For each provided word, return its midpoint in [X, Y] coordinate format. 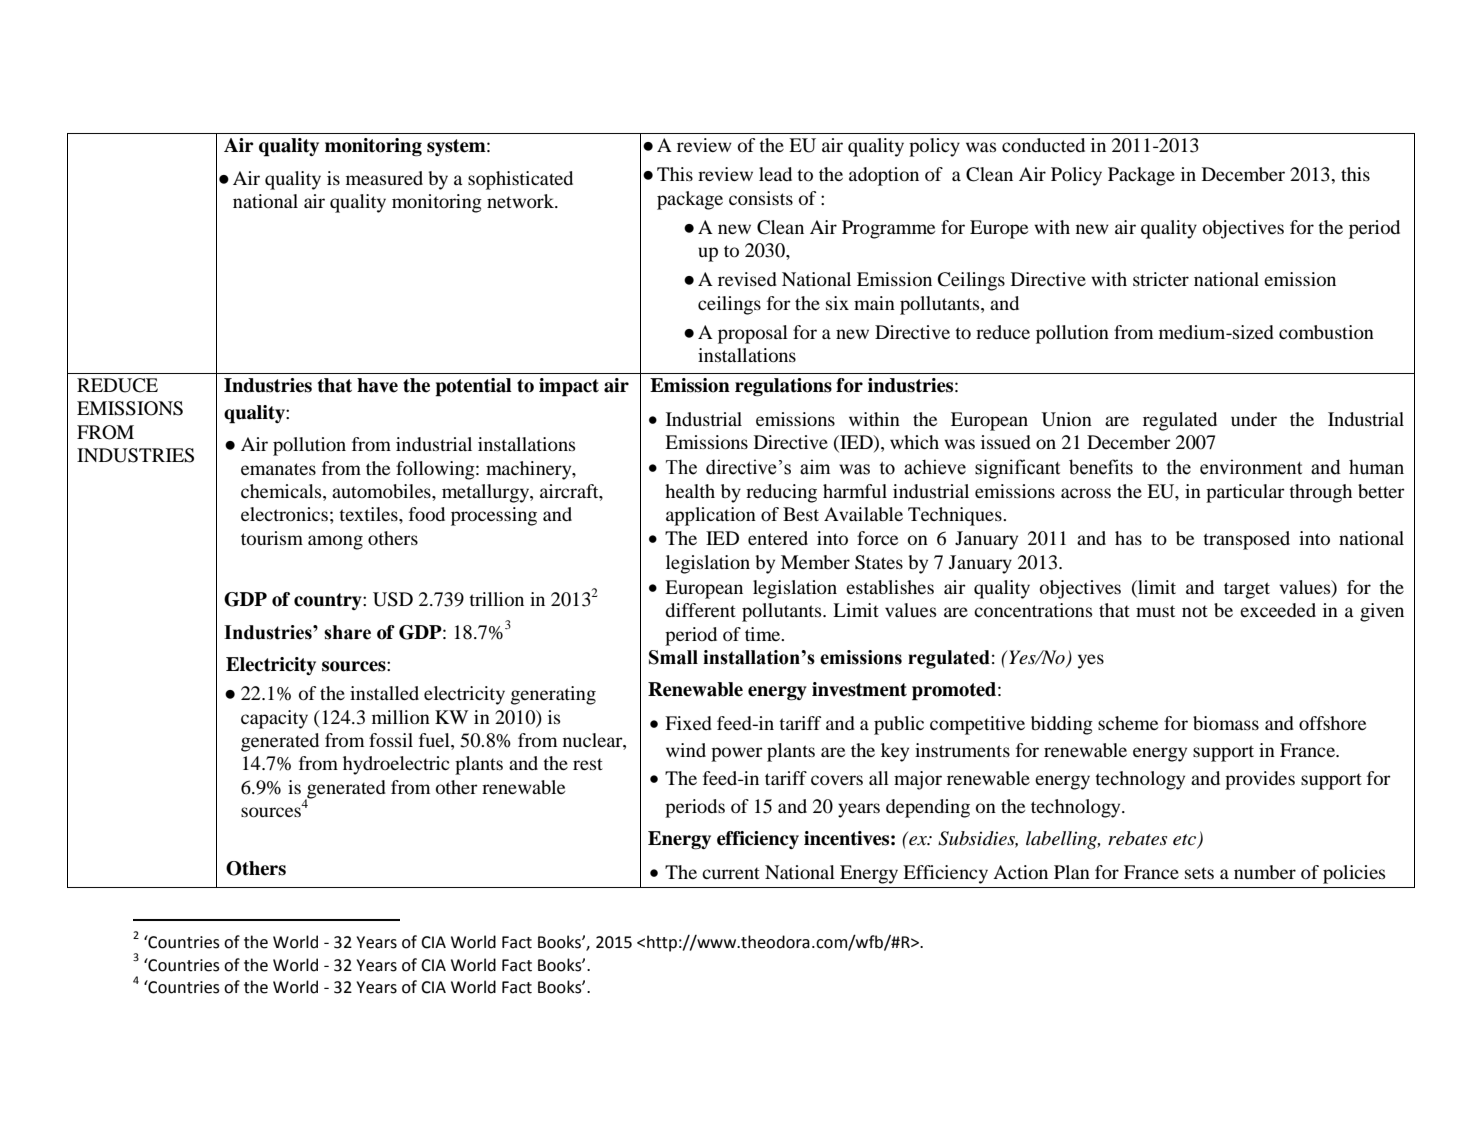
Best [801, 514]
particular [1245, 493]
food [427, 514]
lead [775, 174]
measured [384, 178]
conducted [1043, 145]
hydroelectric [396, 765]
